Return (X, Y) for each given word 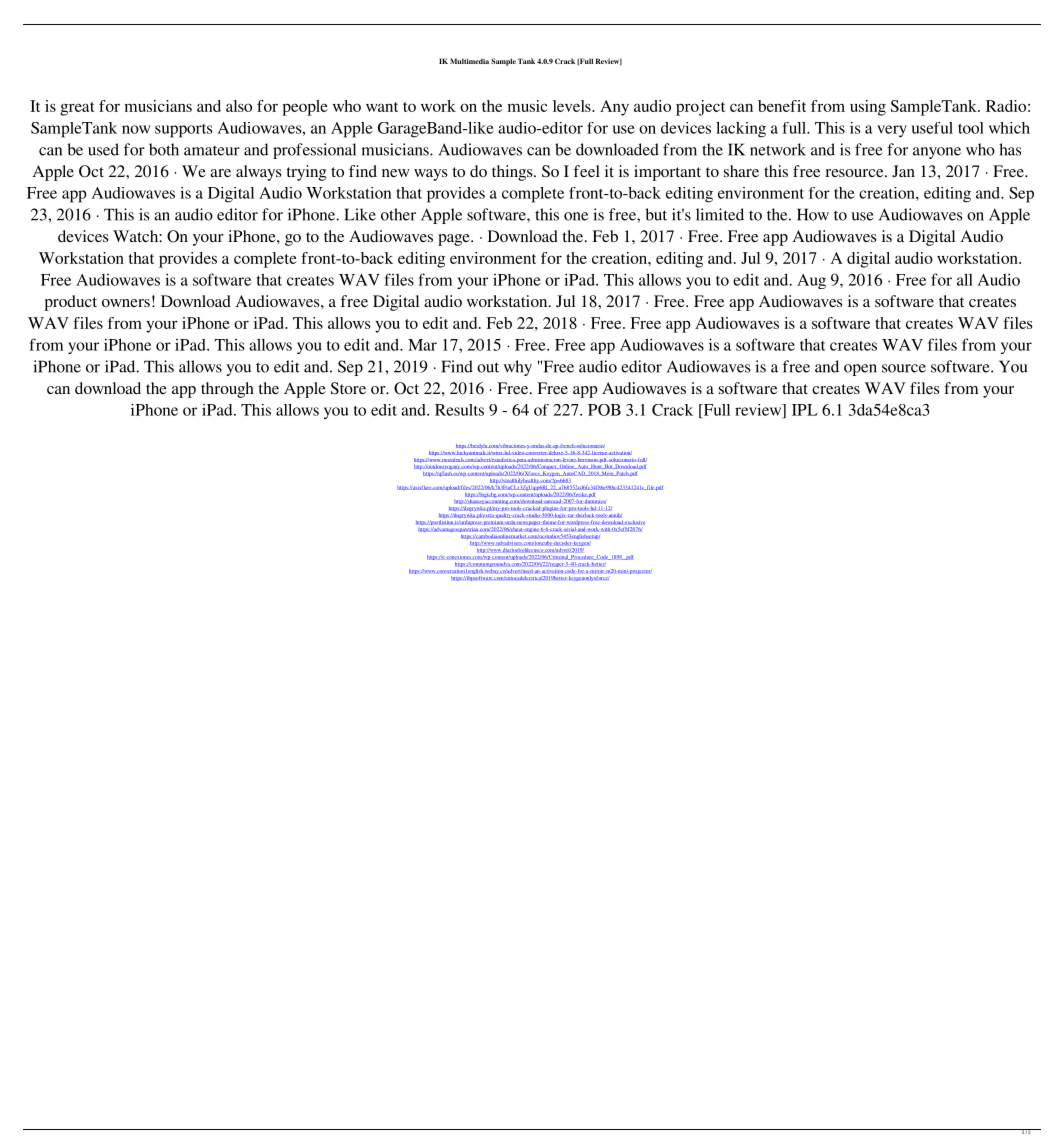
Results (459, 410)
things (513, 173)
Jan (903, 171)
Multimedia (469, 61)
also (239, 106)
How (813, 214)
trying (306, 173)
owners (126, 303)
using (868, 108)
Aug (811, 281)
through (227, 390)
